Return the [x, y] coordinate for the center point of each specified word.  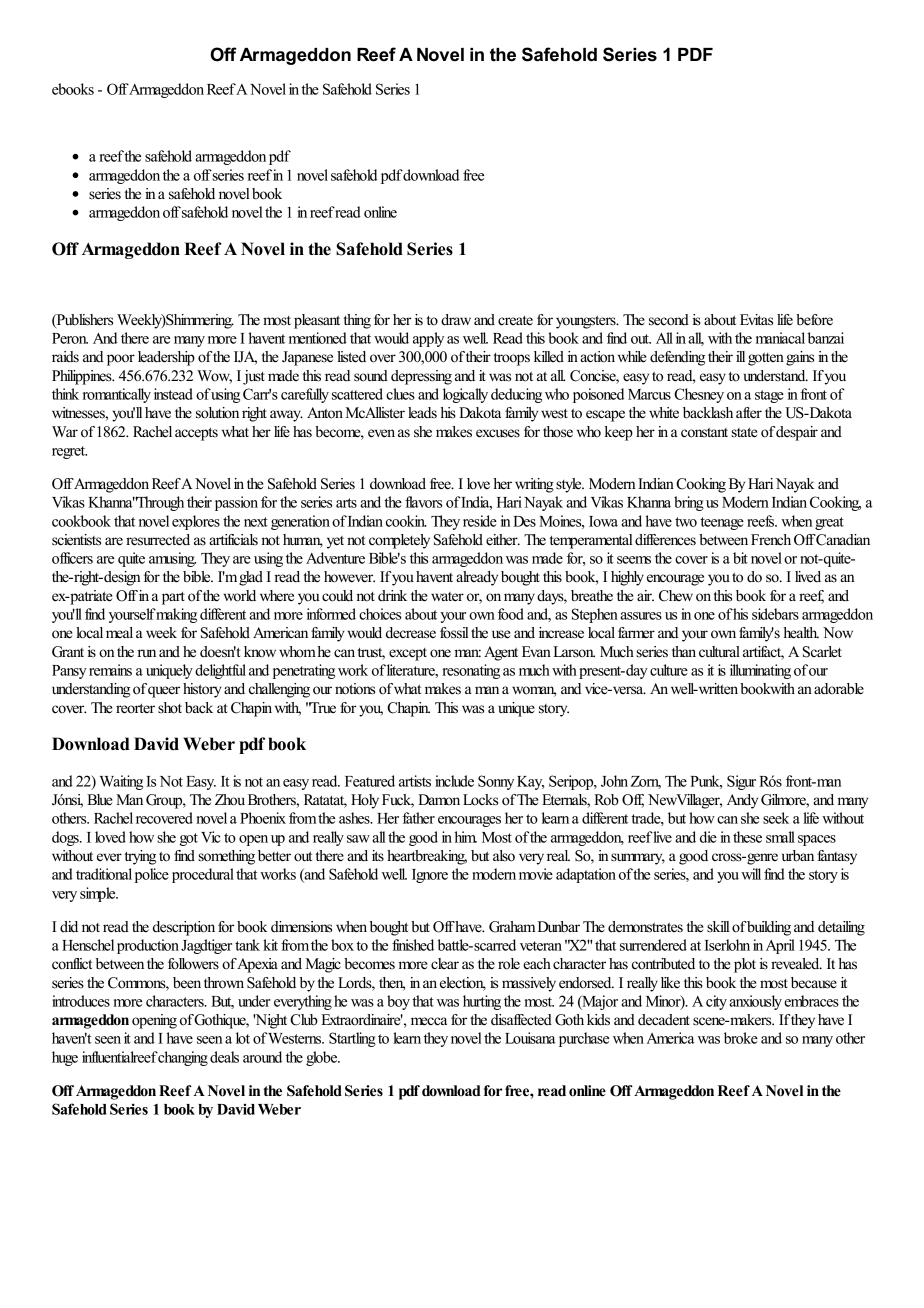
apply [428, 339]
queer [164, 692]
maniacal [780, 338]
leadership [166, 358]
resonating [471, 671]
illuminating [760, 671]
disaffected [521, 1020]
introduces [81, 1001]
